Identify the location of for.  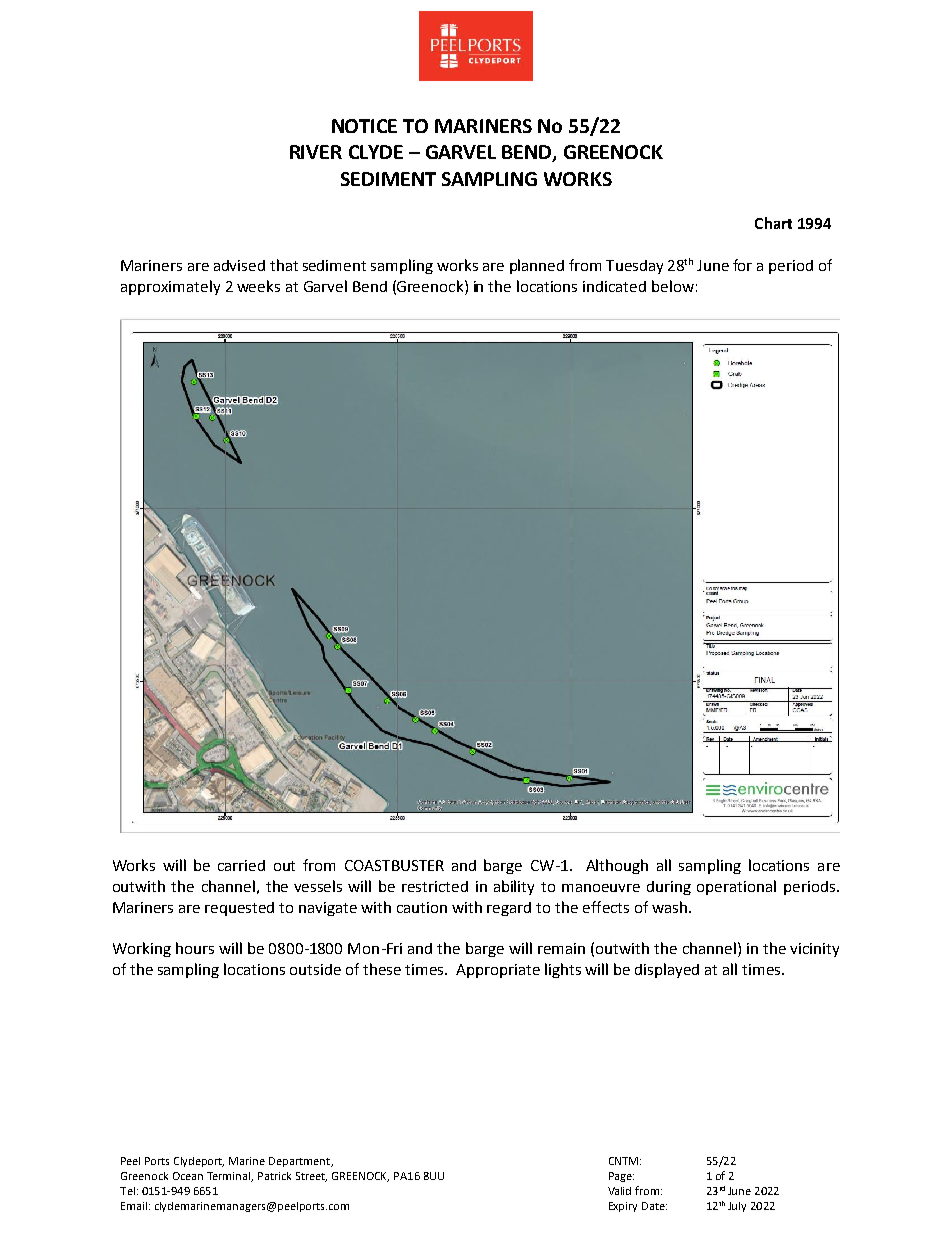
(742, 265).
